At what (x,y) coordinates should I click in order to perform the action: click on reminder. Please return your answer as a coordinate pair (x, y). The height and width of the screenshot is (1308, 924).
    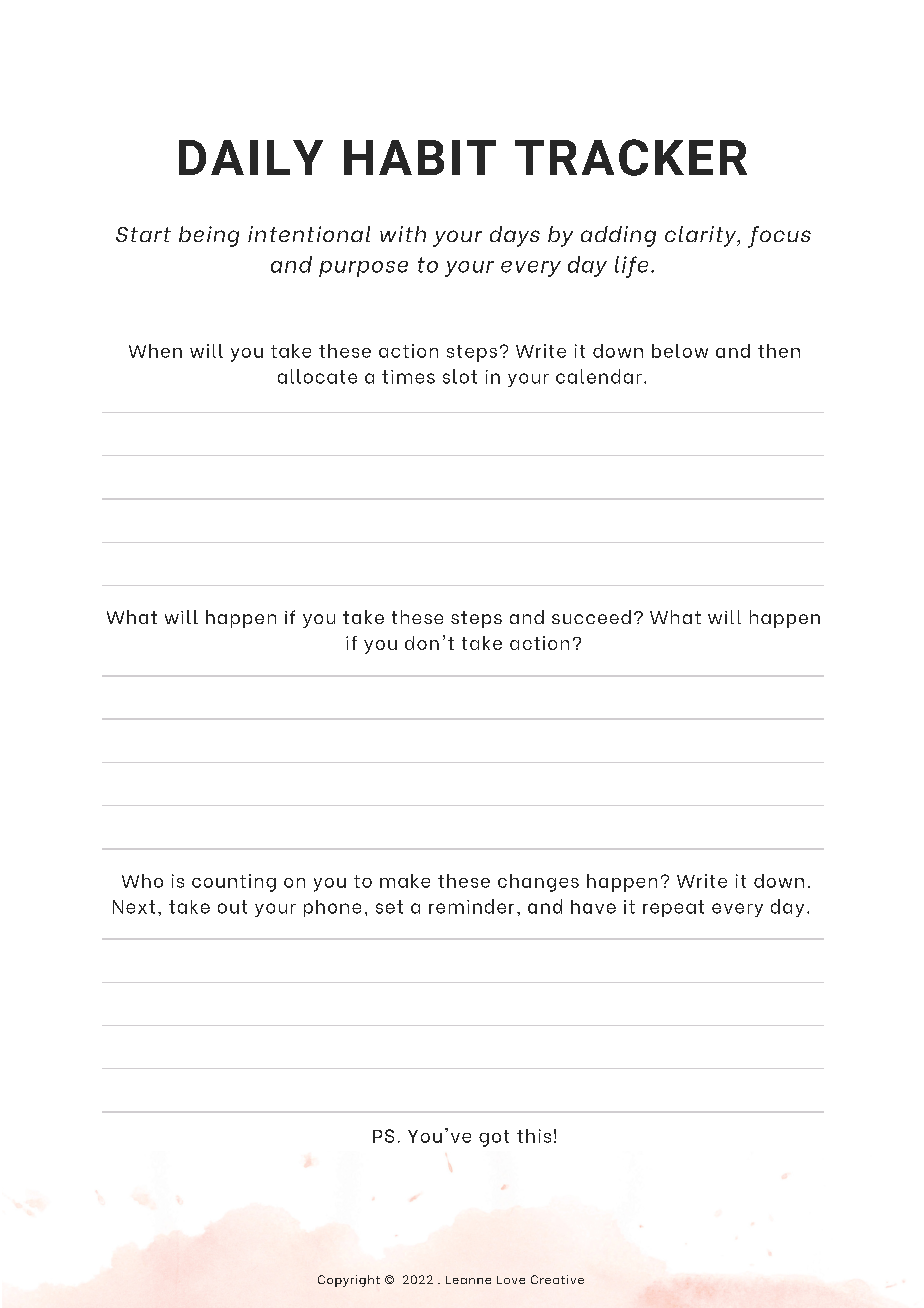
    Looking at the image, I should click on (471, 906).
